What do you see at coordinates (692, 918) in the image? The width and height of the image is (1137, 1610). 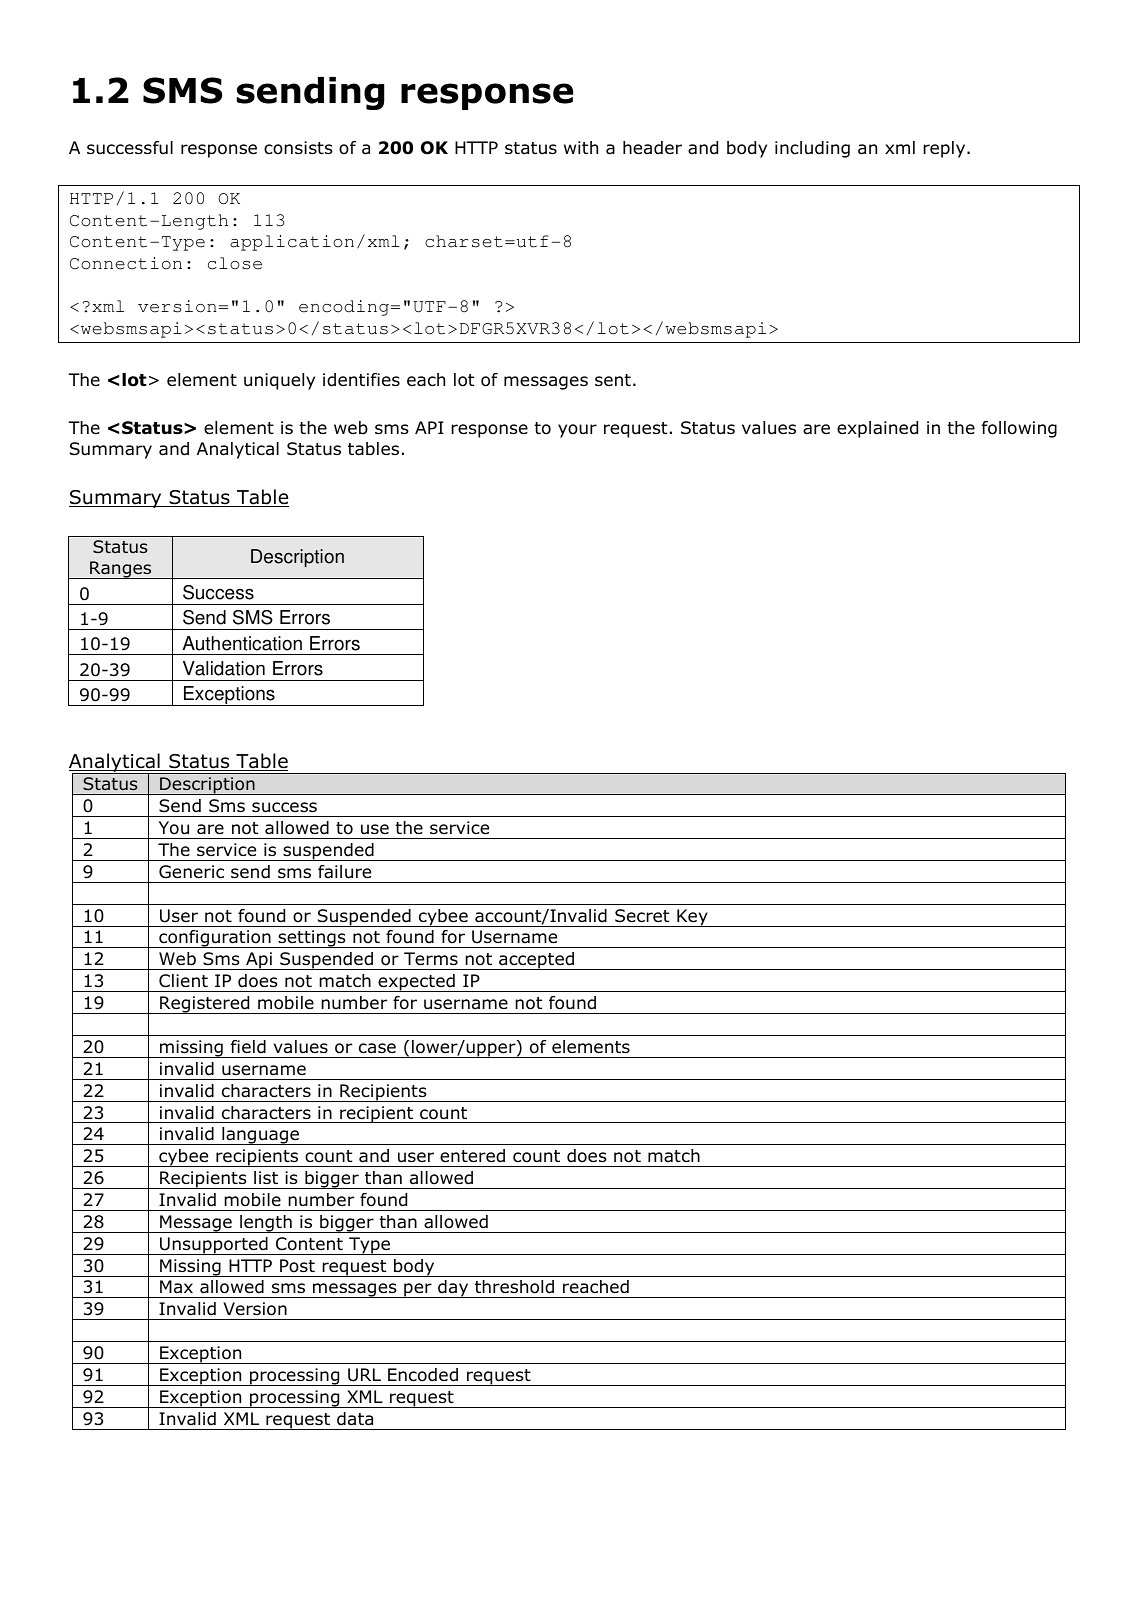 I see `Key` at bounding box center [692, 918].
